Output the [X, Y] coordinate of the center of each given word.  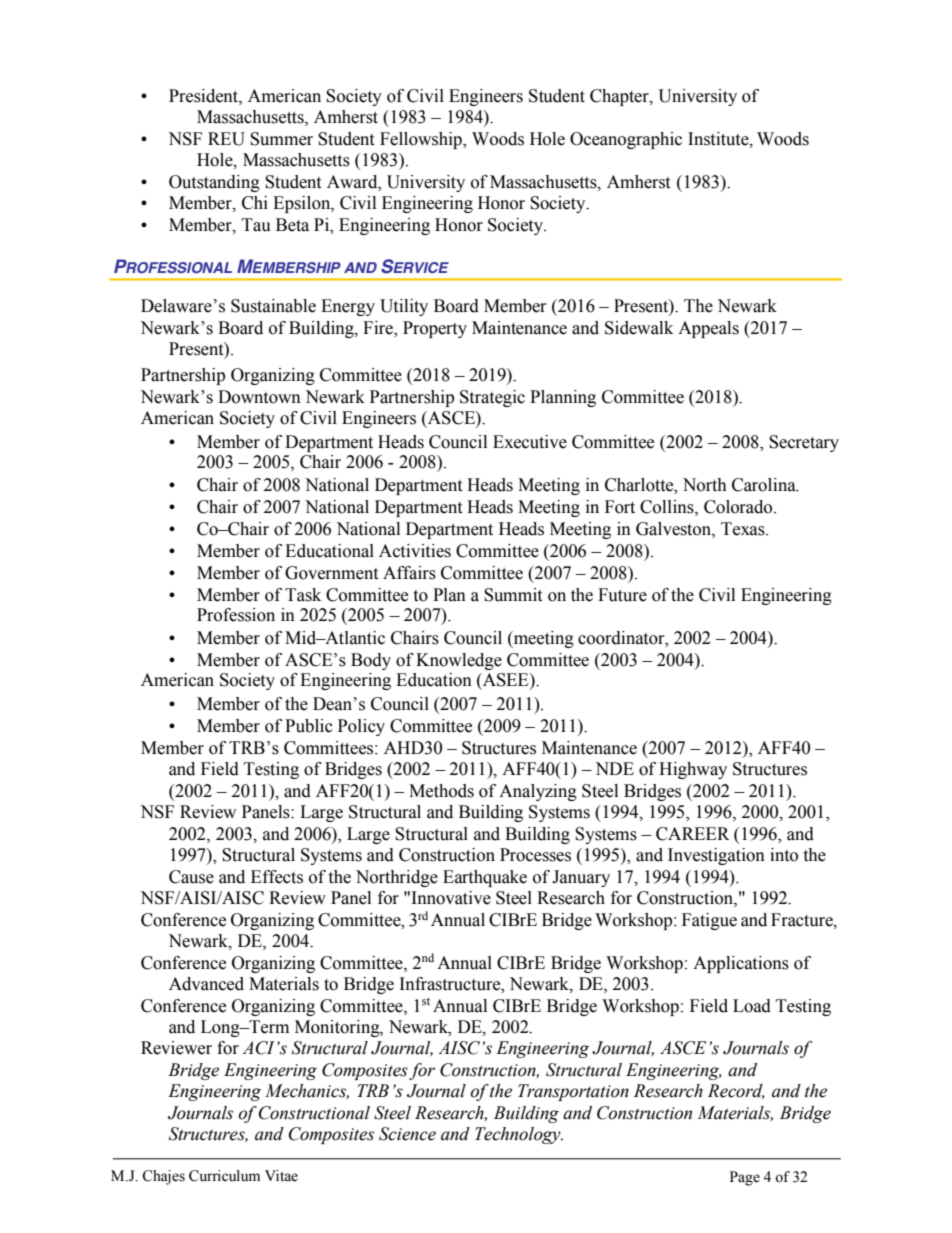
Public [309, 726]
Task [303, 595]
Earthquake [485, 878]
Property [435, 329]
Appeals [708, 329]
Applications [741, 964]
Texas [744, 529]
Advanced [206, 984]
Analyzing [538, 792]
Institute [719, 139]
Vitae [281, 1176]
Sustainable [273, 306]
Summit [513, 595]
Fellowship [422, 140]
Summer [281, 139]
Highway [693, 770]
